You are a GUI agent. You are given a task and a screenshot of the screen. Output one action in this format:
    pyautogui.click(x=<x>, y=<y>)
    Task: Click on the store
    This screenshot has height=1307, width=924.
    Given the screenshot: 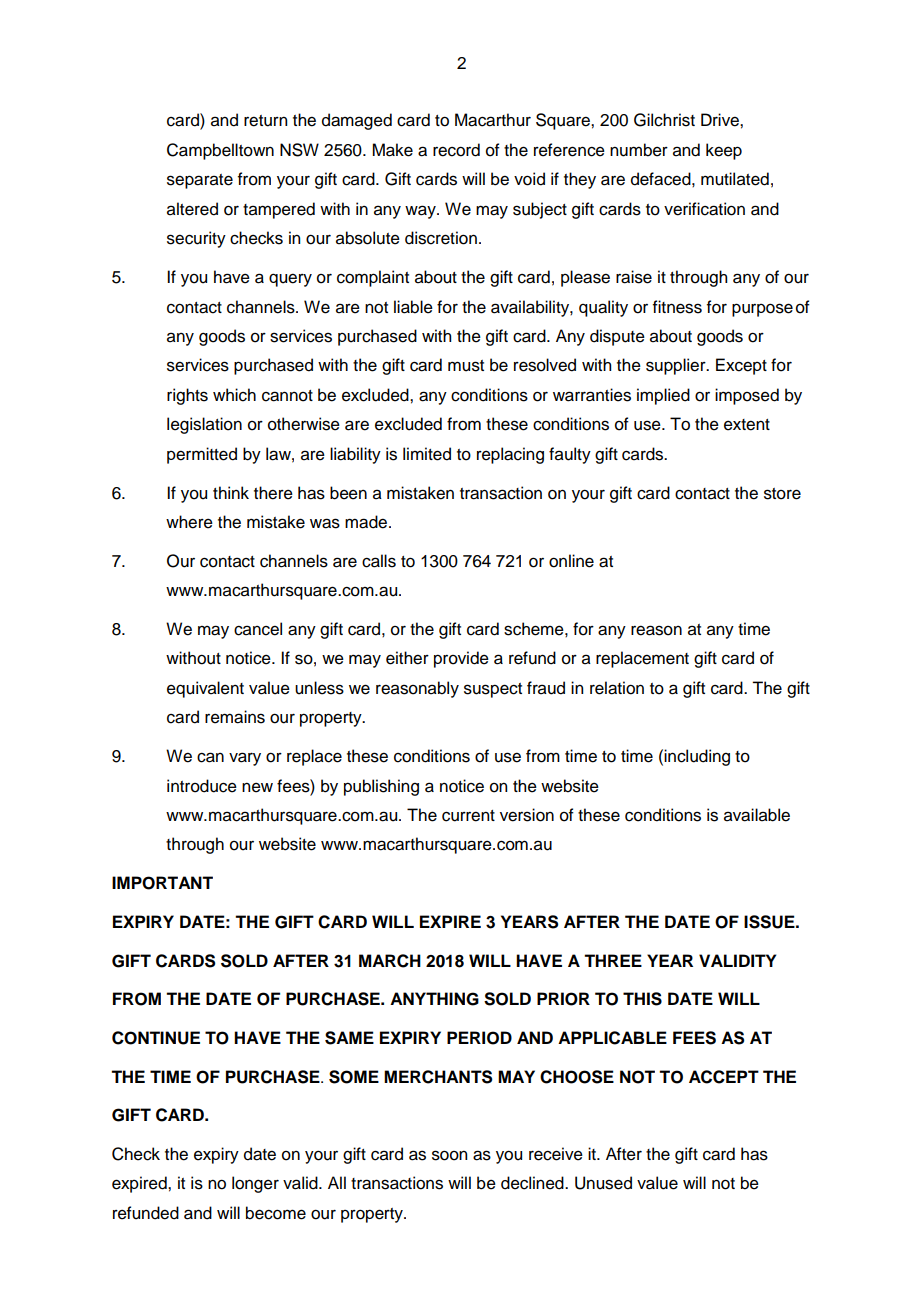 What is the action you would take?
    pyautogui.click(x=782, y=494)
